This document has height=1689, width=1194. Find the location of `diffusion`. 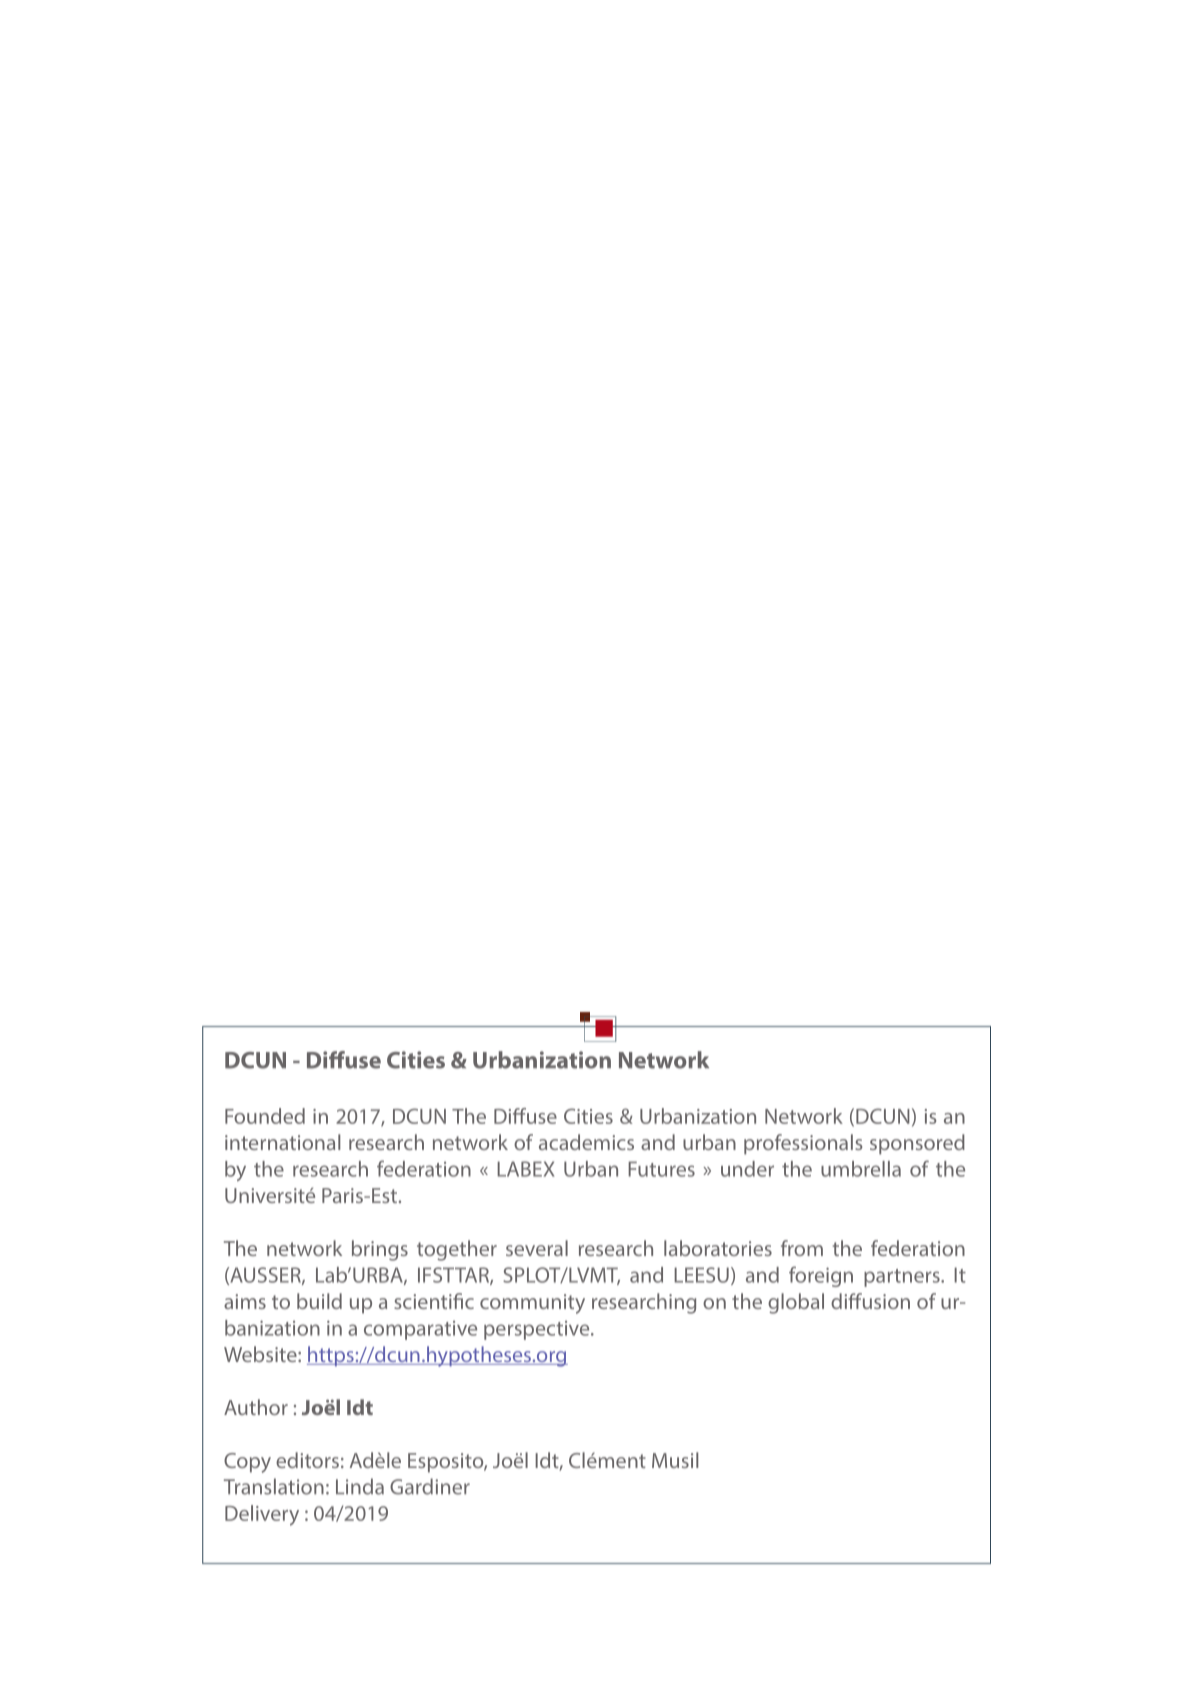

diffusion is located at coordinates (870, 1301).
